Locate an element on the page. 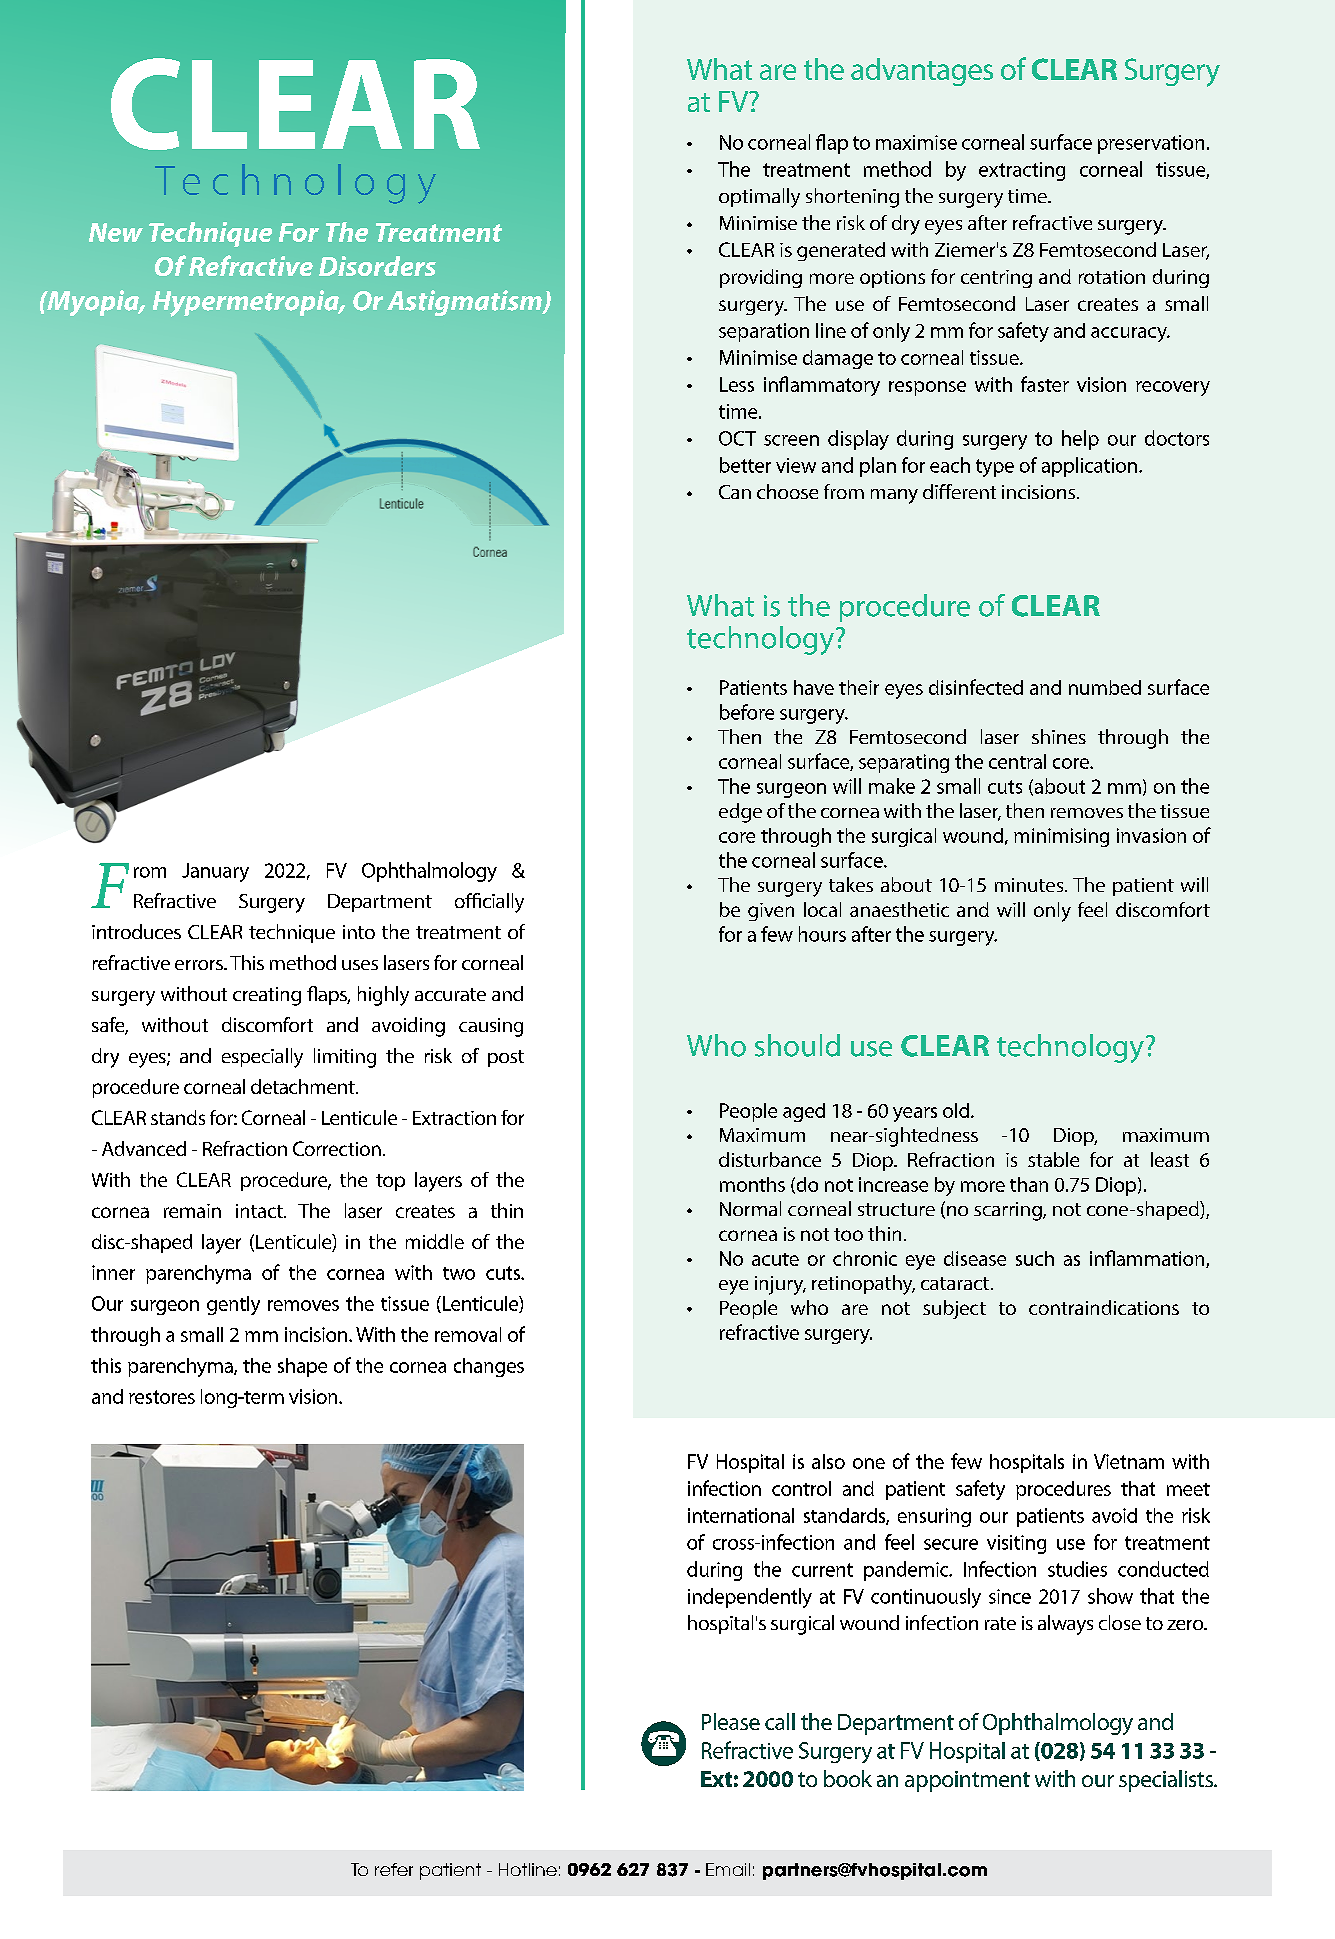 The image size is (1335, 1939). Normal is located at coordinates (750, 1208).
